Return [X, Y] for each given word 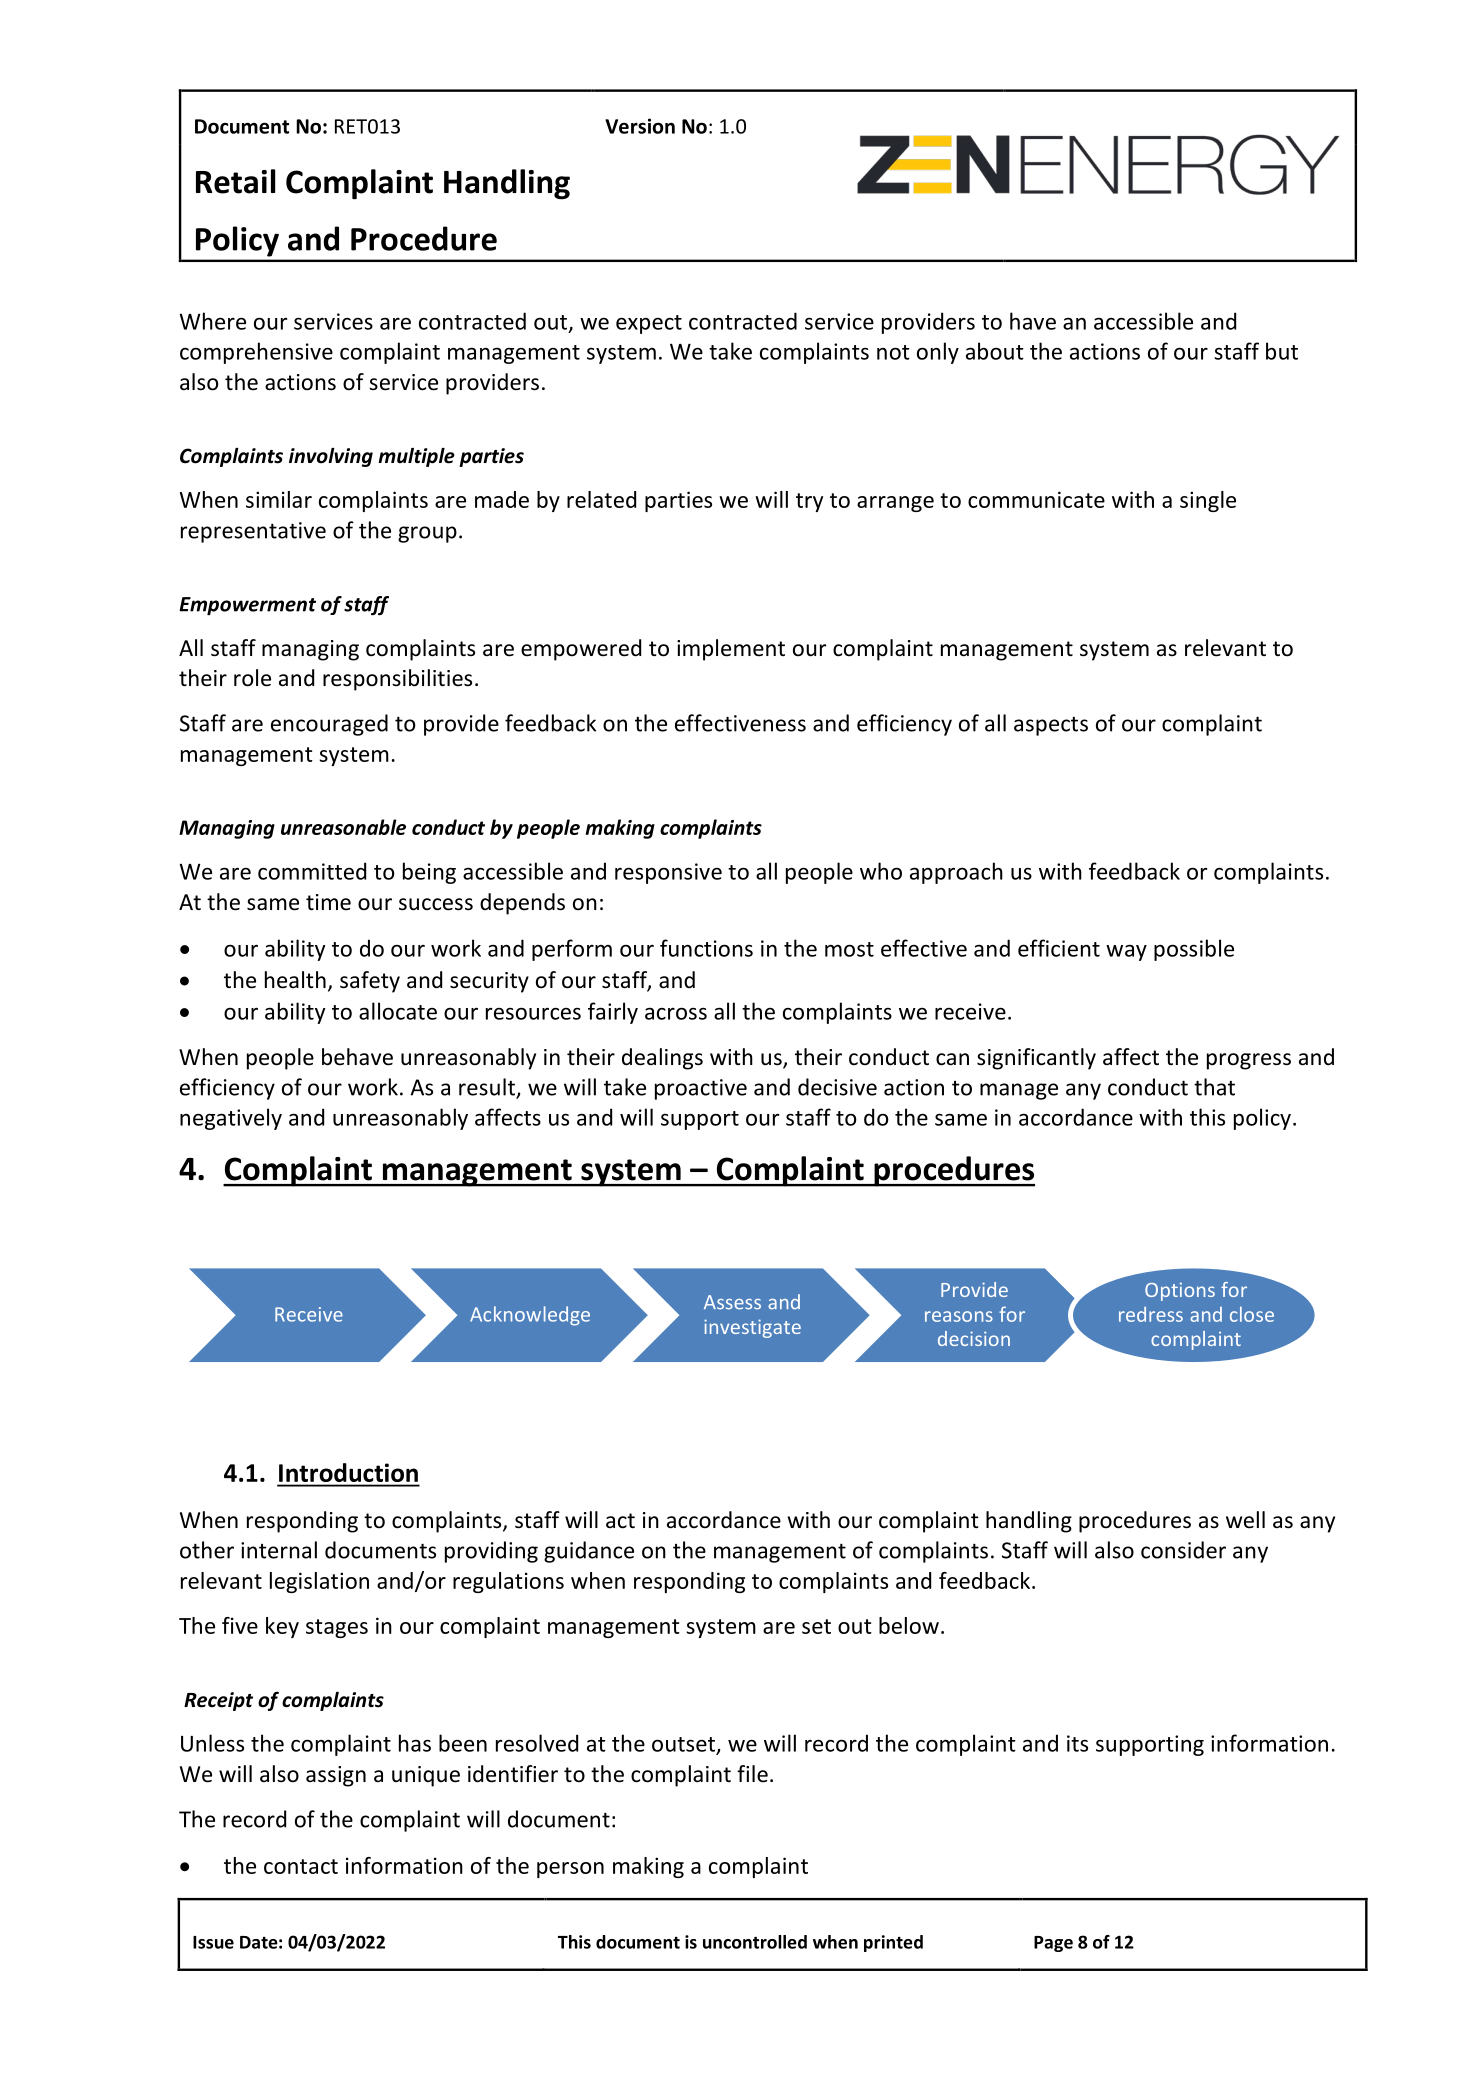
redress [1151, 1314]
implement [731, 650]
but [1282, 351]
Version [640, 126]
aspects [1051, 726]
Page [1053, 1944]
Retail [235, 181]
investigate [752, 1328]
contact [301, 1866]
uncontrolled [755, 1942]
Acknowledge [530, 1316]
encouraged [329, 725]
